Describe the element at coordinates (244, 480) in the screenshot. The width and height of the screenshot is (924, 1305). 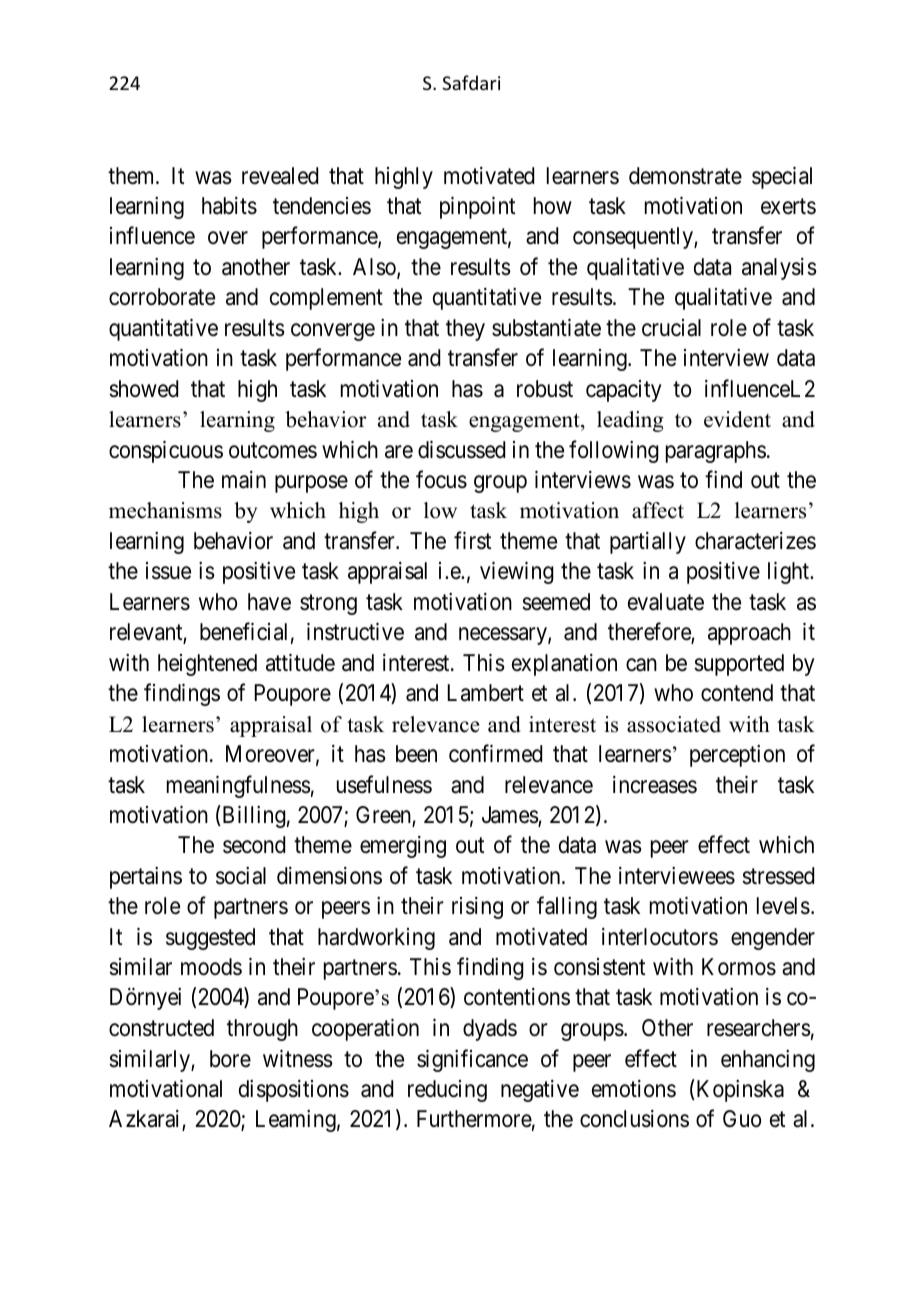
I see `main` at that location.
